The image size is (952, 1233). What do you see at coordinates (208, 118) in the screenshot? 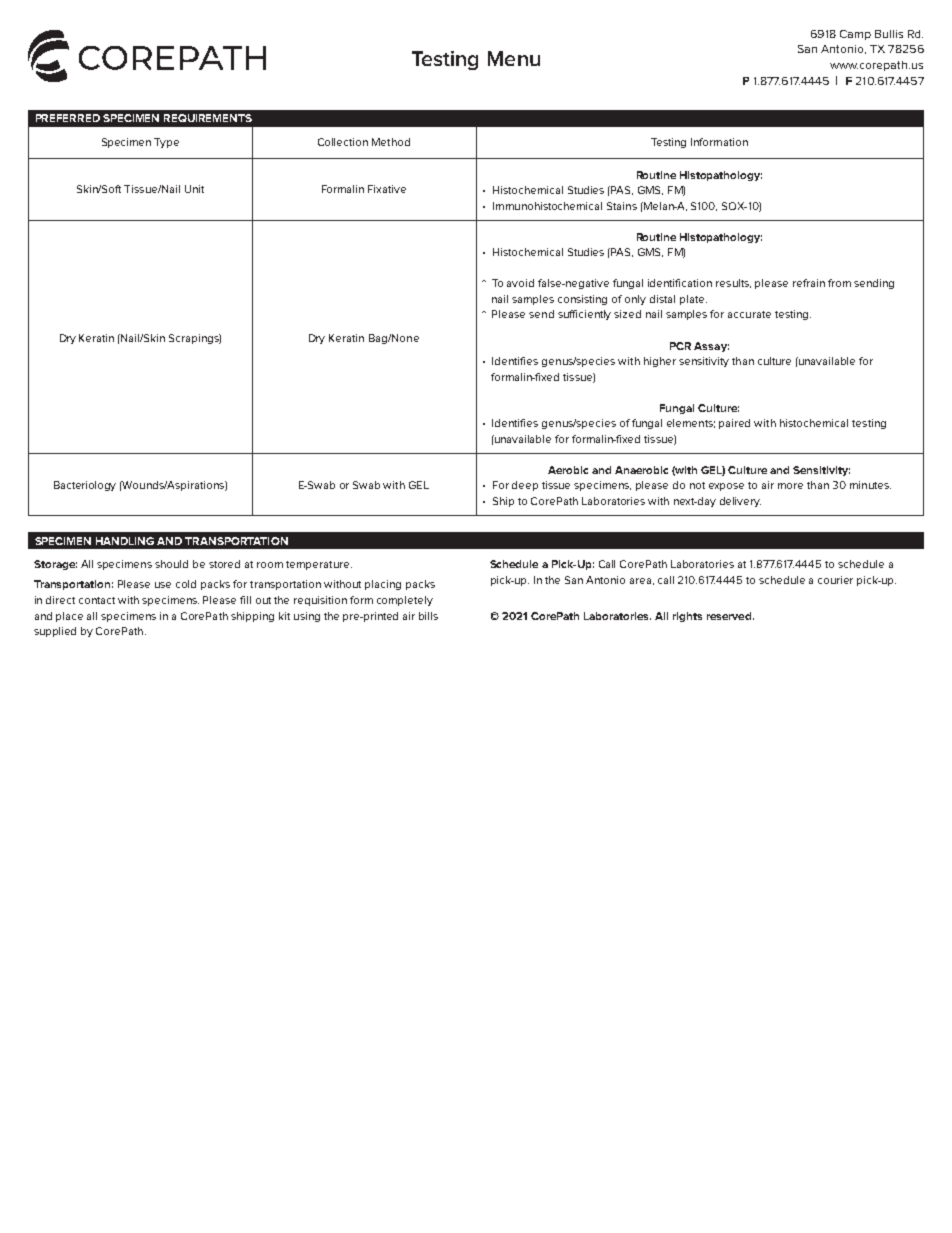
I see `REQUIREMENTS` at bounding box center [208, 118].
